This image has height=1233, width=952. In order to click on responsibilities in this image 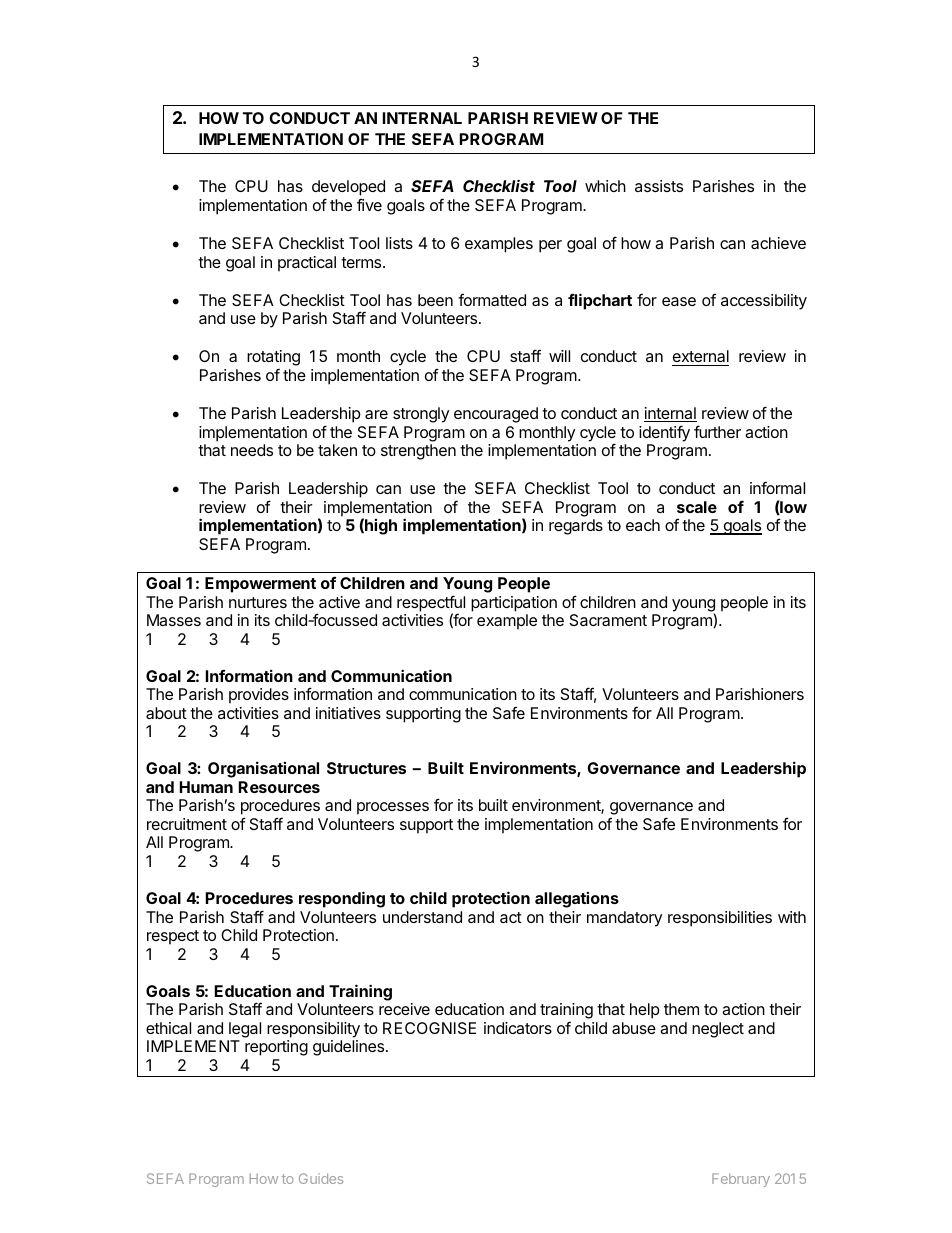, I will do `click(720, 919)`.
